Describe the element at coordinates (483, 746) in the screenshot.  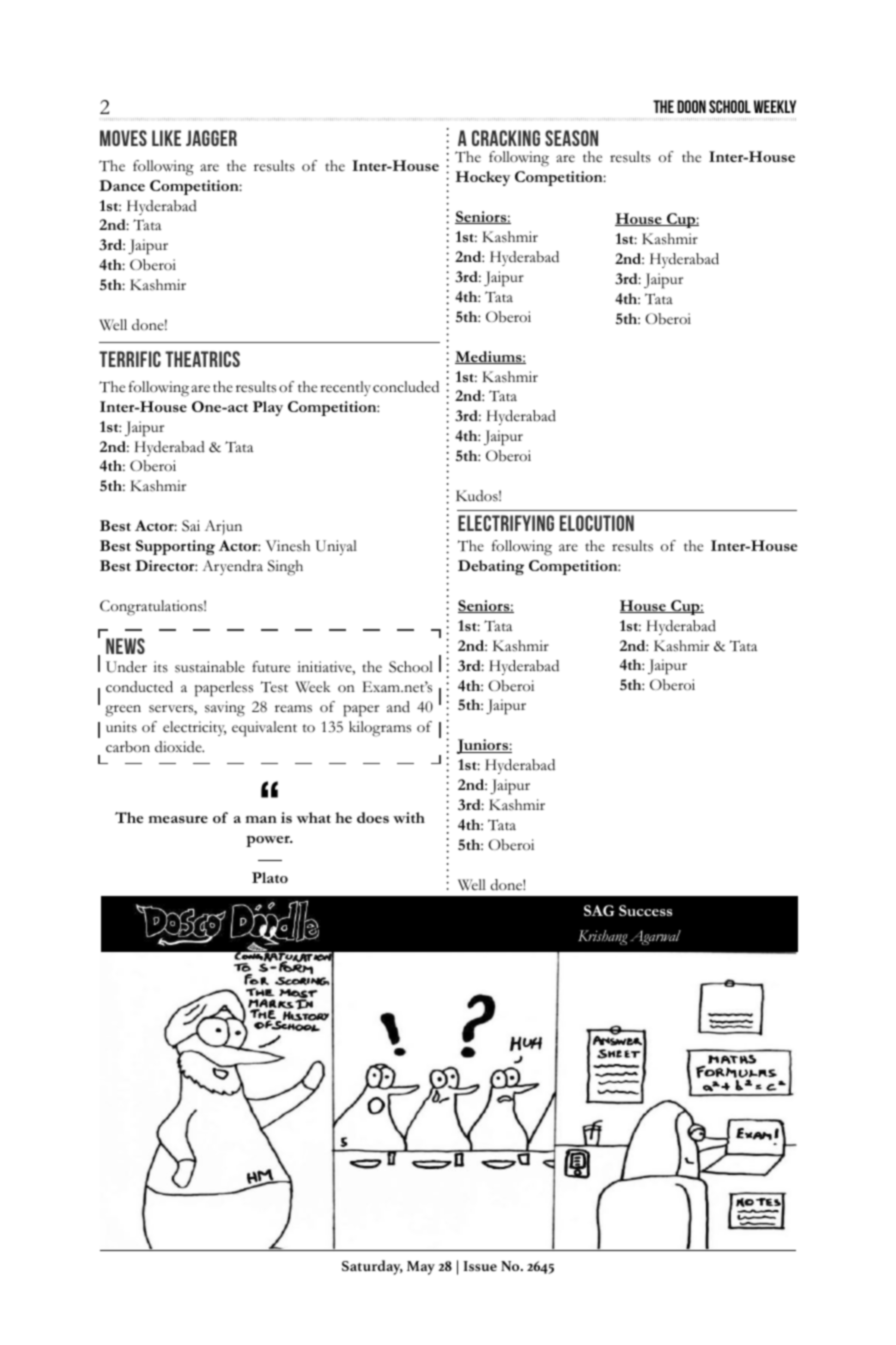
I see `Juniors` at that location.
